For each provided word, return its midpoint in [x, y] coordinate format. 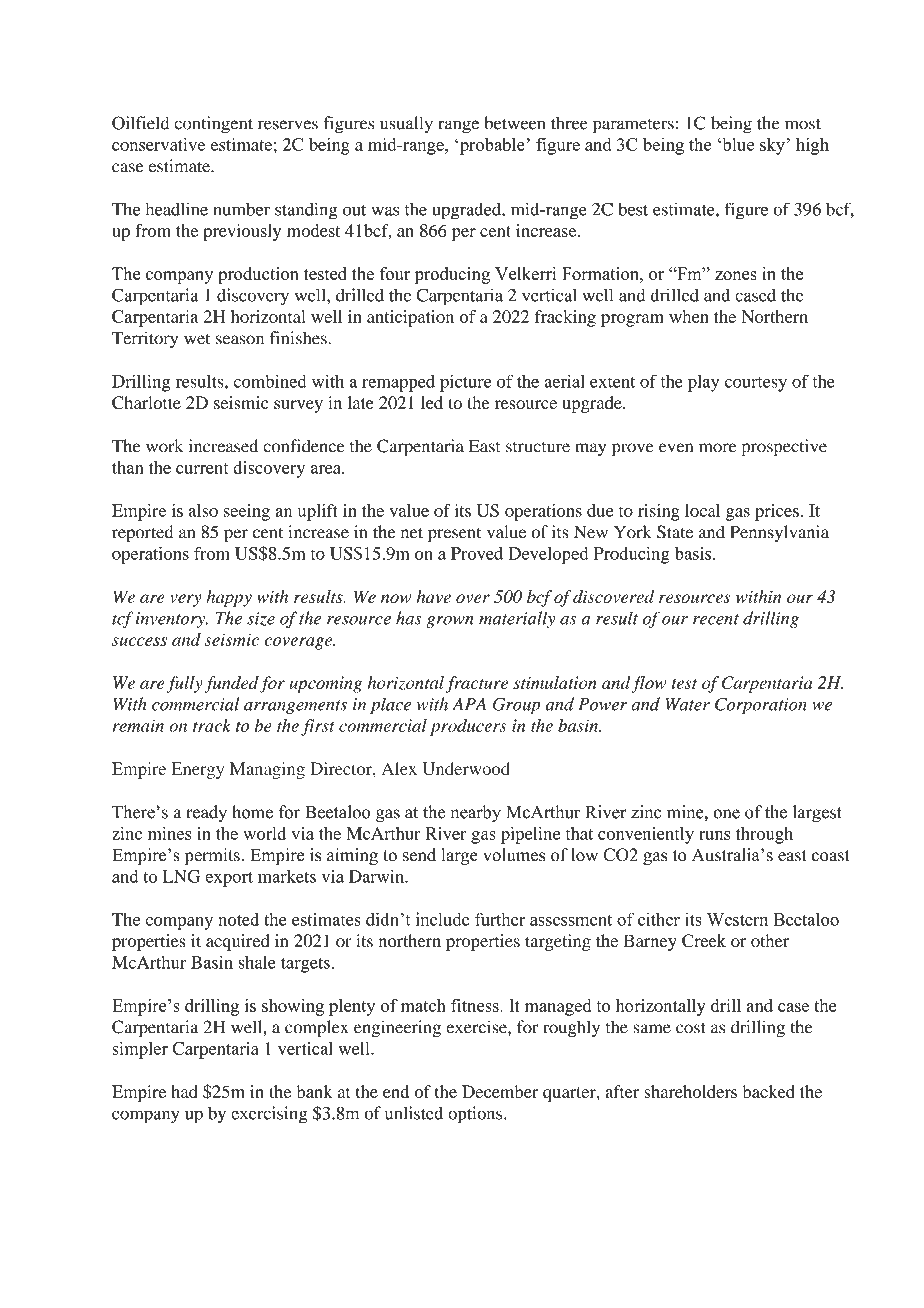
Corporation [761, 705]
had [184, 1091]
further [500, 919]
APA [469, 704]
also [203, 510]
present [454, 535]
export [229, 879]
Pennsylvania [779, 533]
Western [737, 919]
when [689, 316]
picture [466, 383]
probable [491, 146]
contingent [213, 125]
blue [737, 144]
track [212, 725]
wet [197, 339]
